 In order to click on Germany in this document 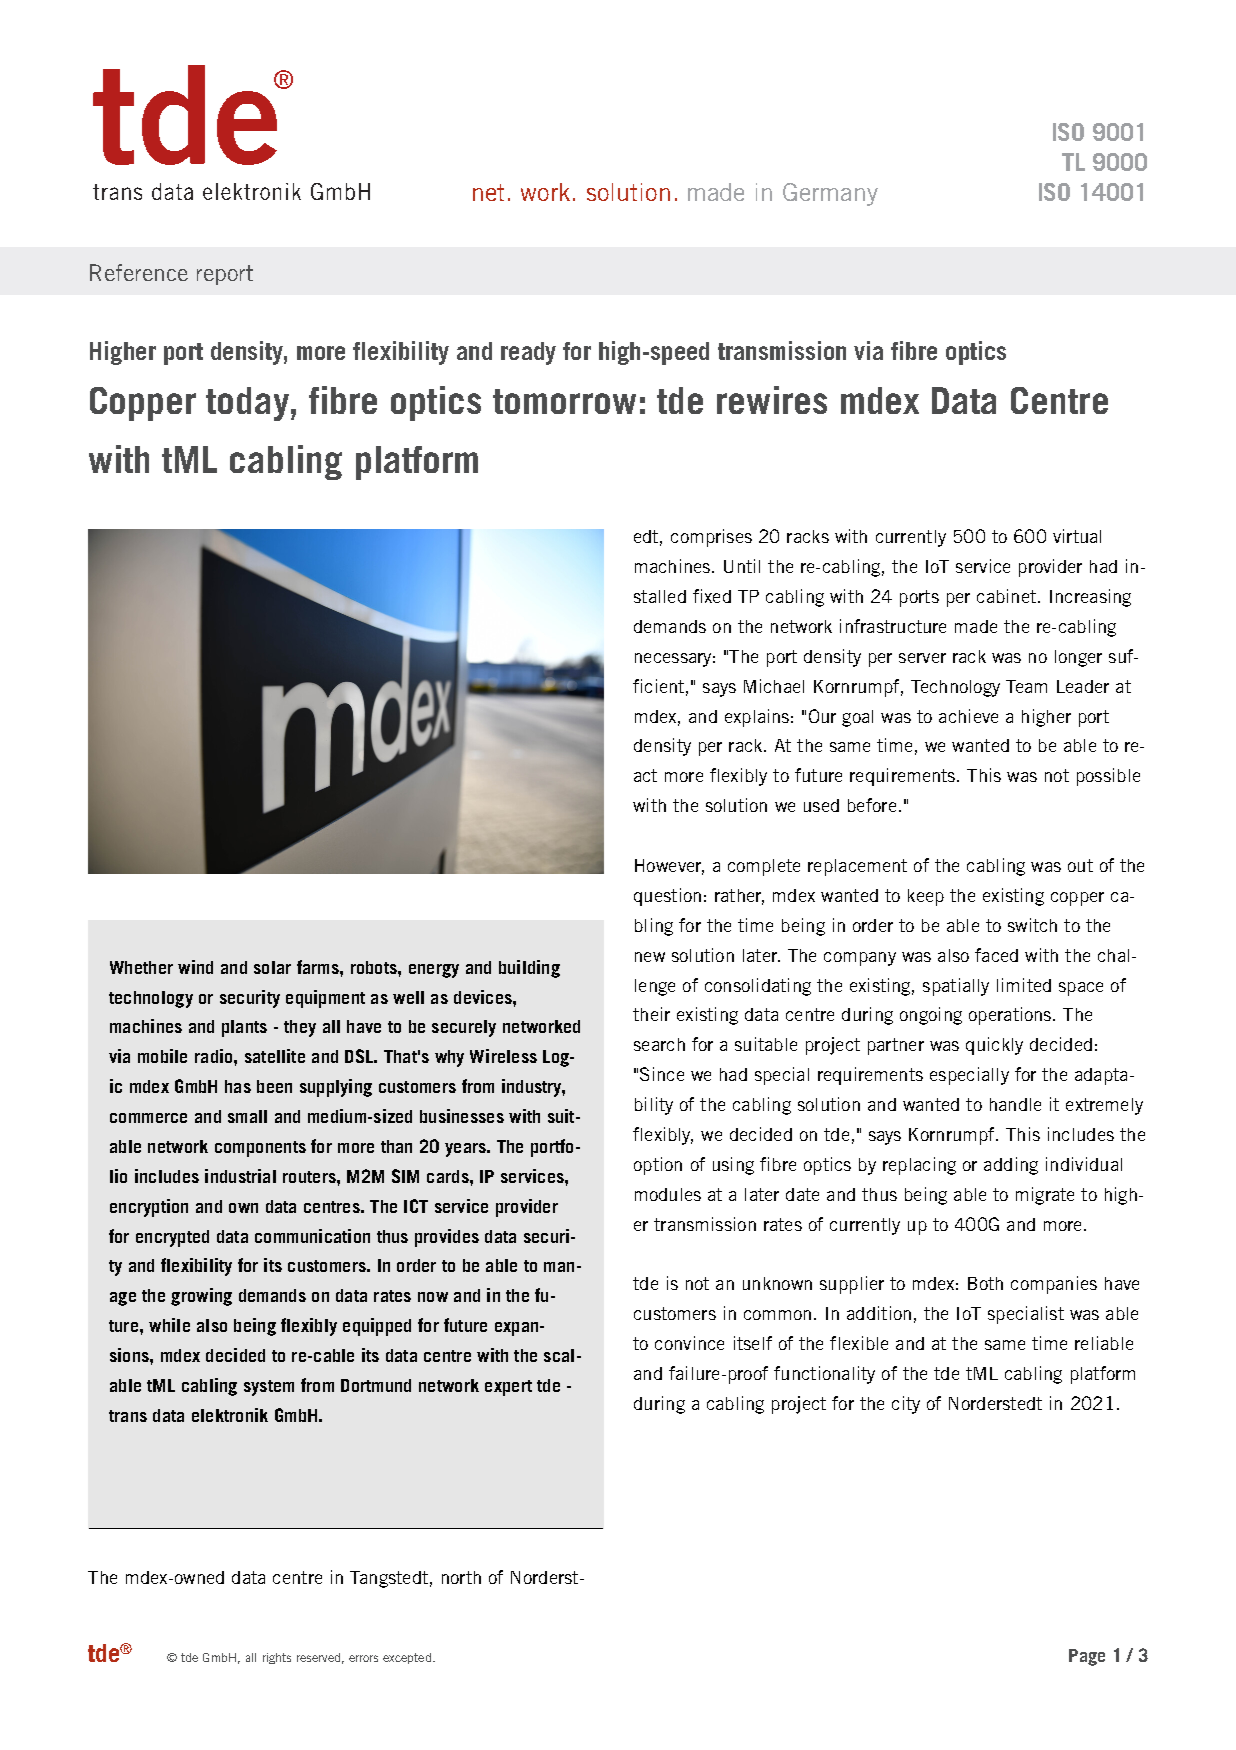, I will do `click(830, 194)`.
